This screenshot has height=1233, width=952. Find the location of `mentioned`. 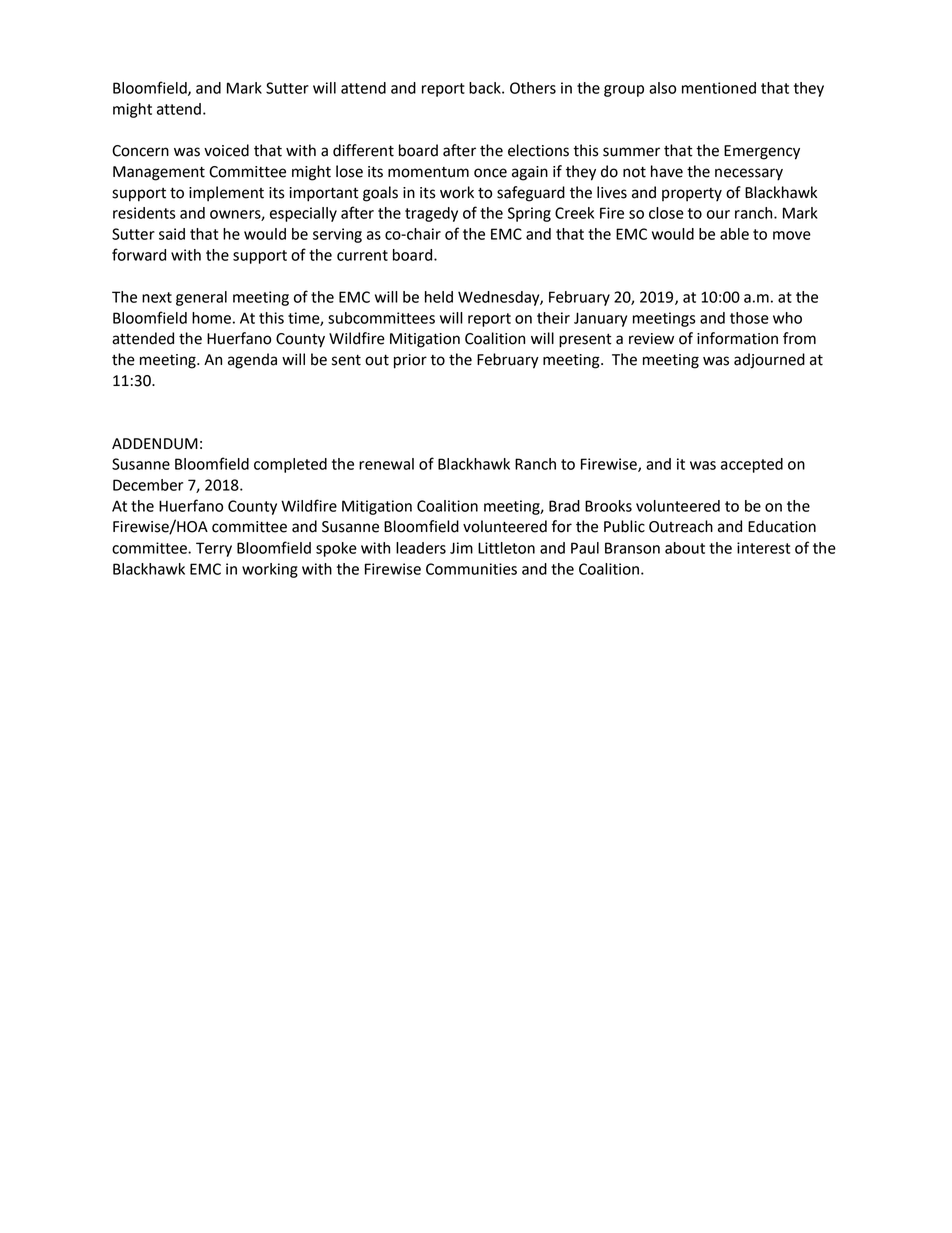

mentioned is located at coordinates (719, 88).
